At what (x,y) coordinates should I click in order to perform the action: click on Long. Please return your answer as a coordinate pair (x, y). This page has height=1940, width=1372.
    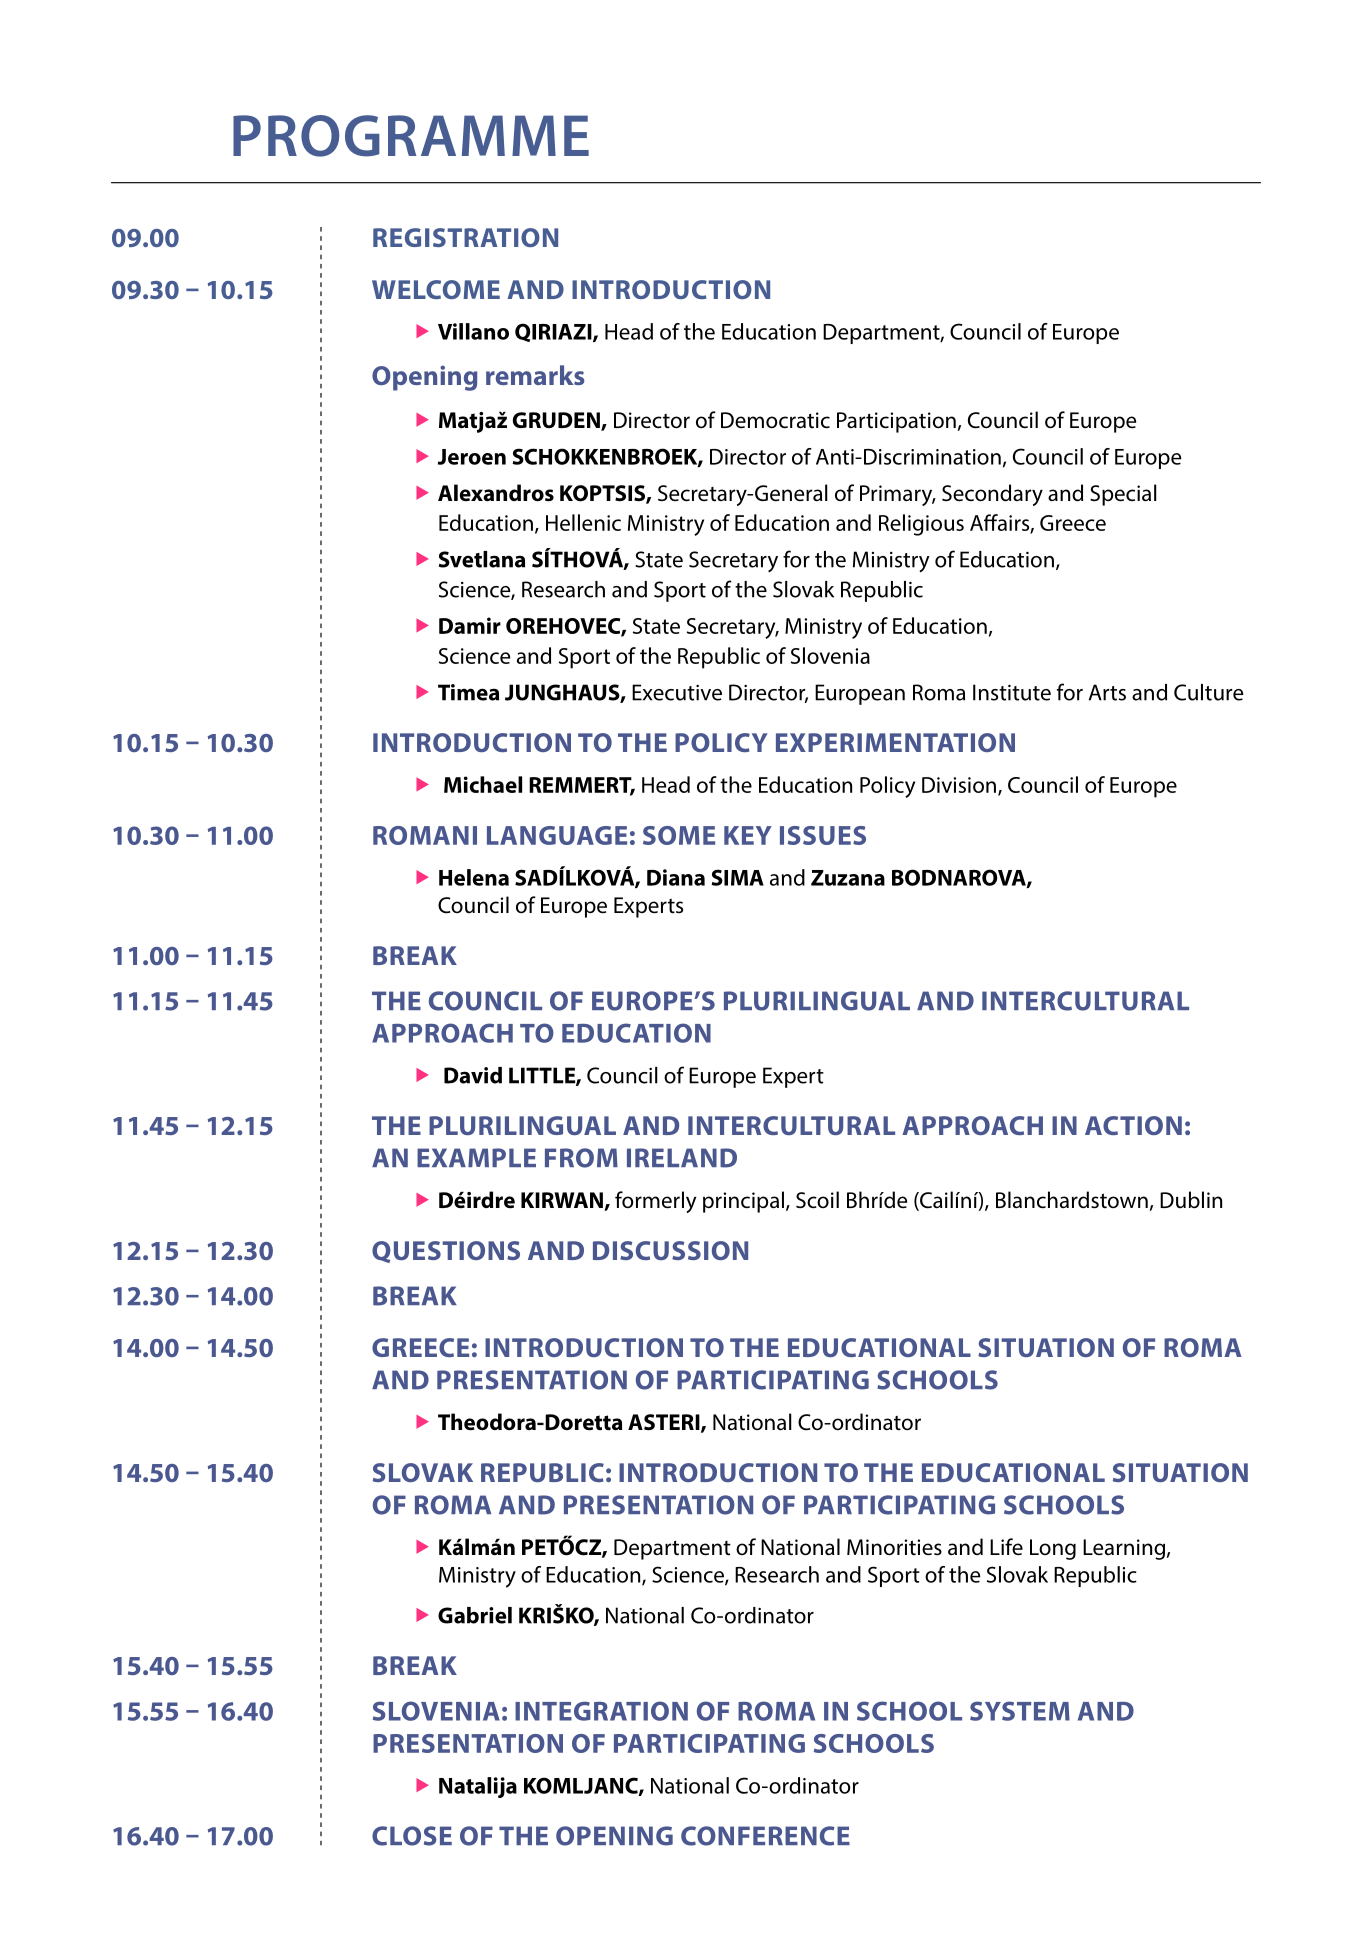
    Looking at the image, I should click on (1053, 1549).
